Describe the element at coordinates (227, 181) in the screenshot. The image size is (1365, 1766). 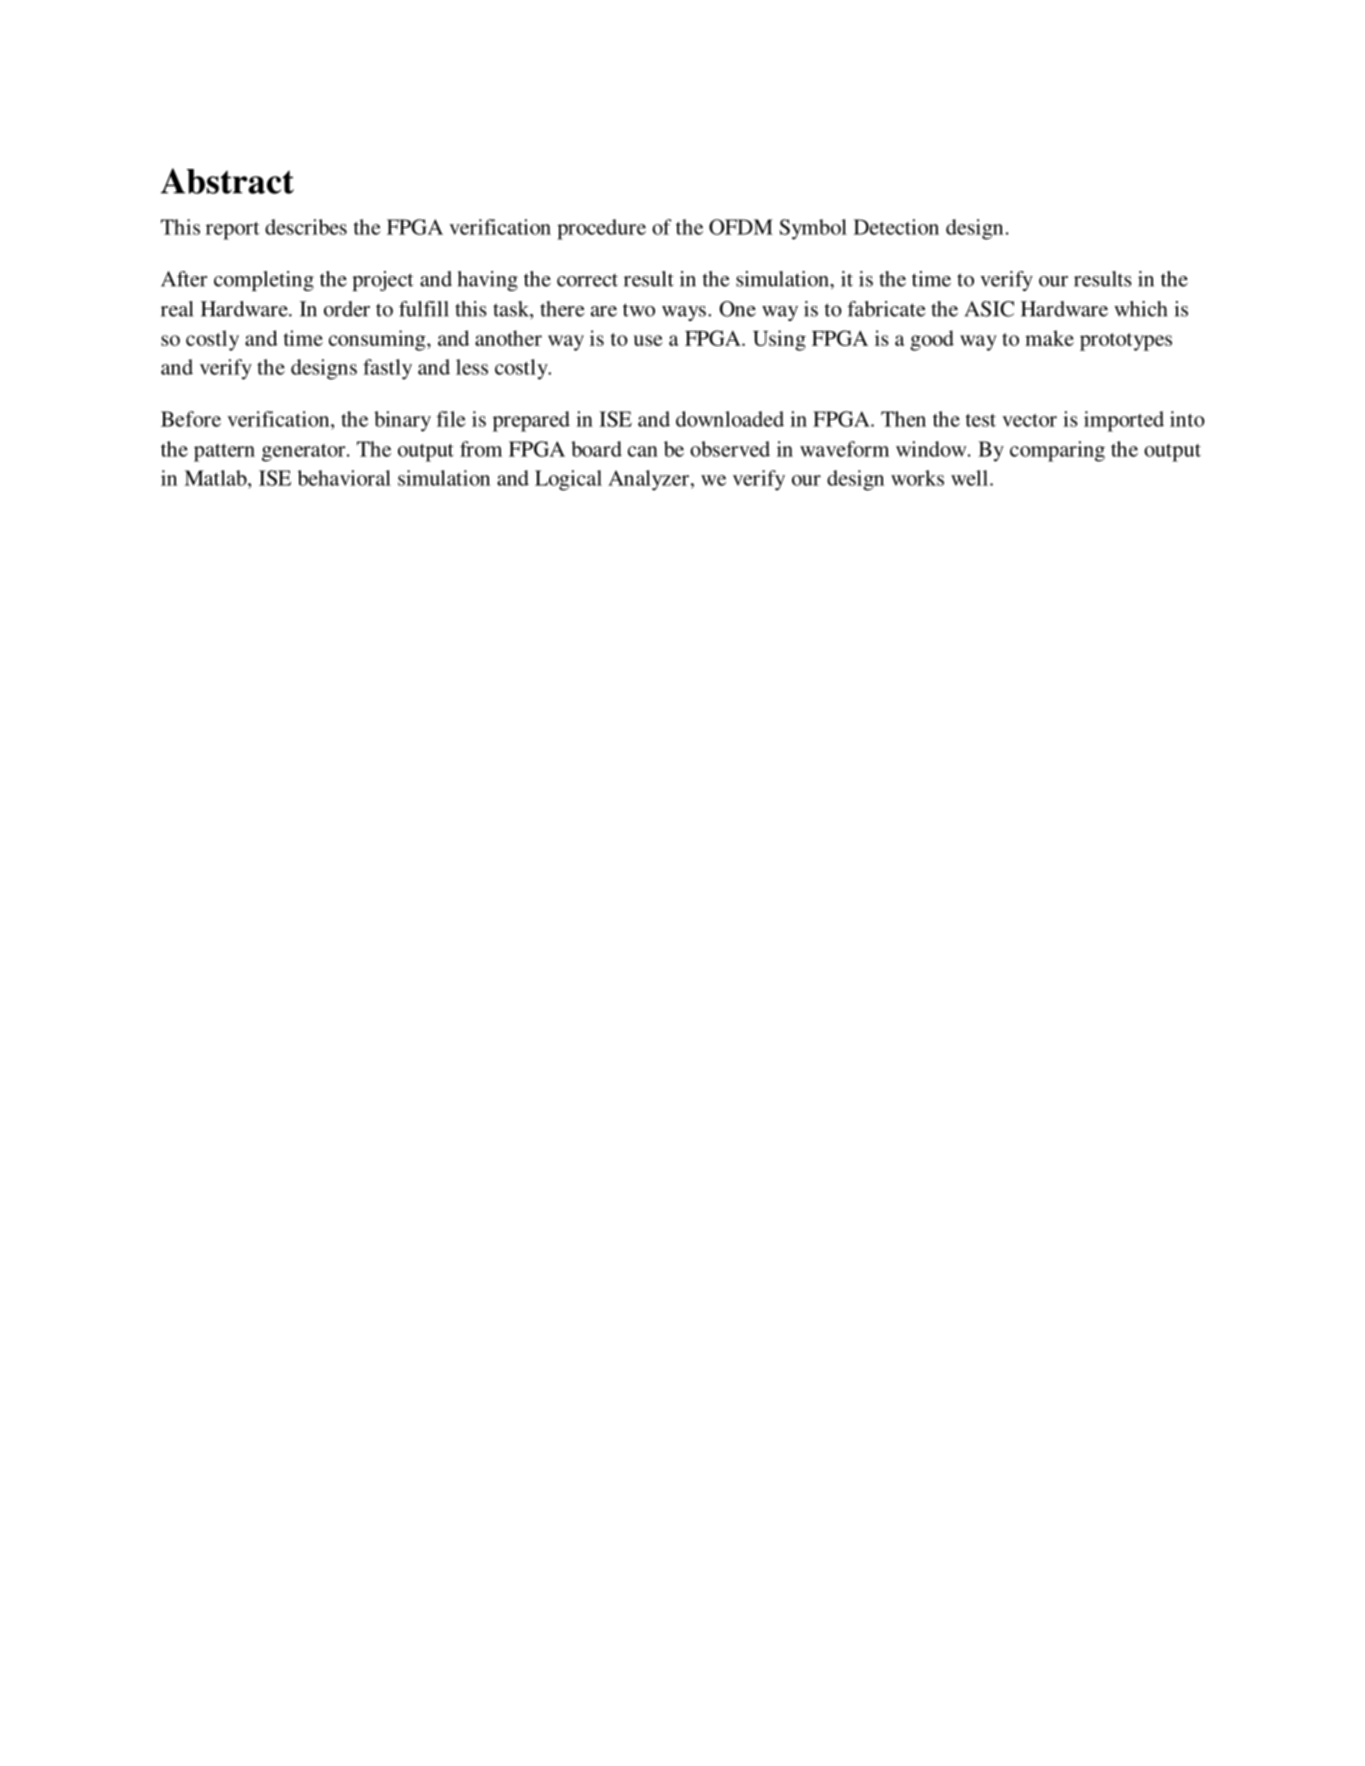
I see `Abstract` at that location.
